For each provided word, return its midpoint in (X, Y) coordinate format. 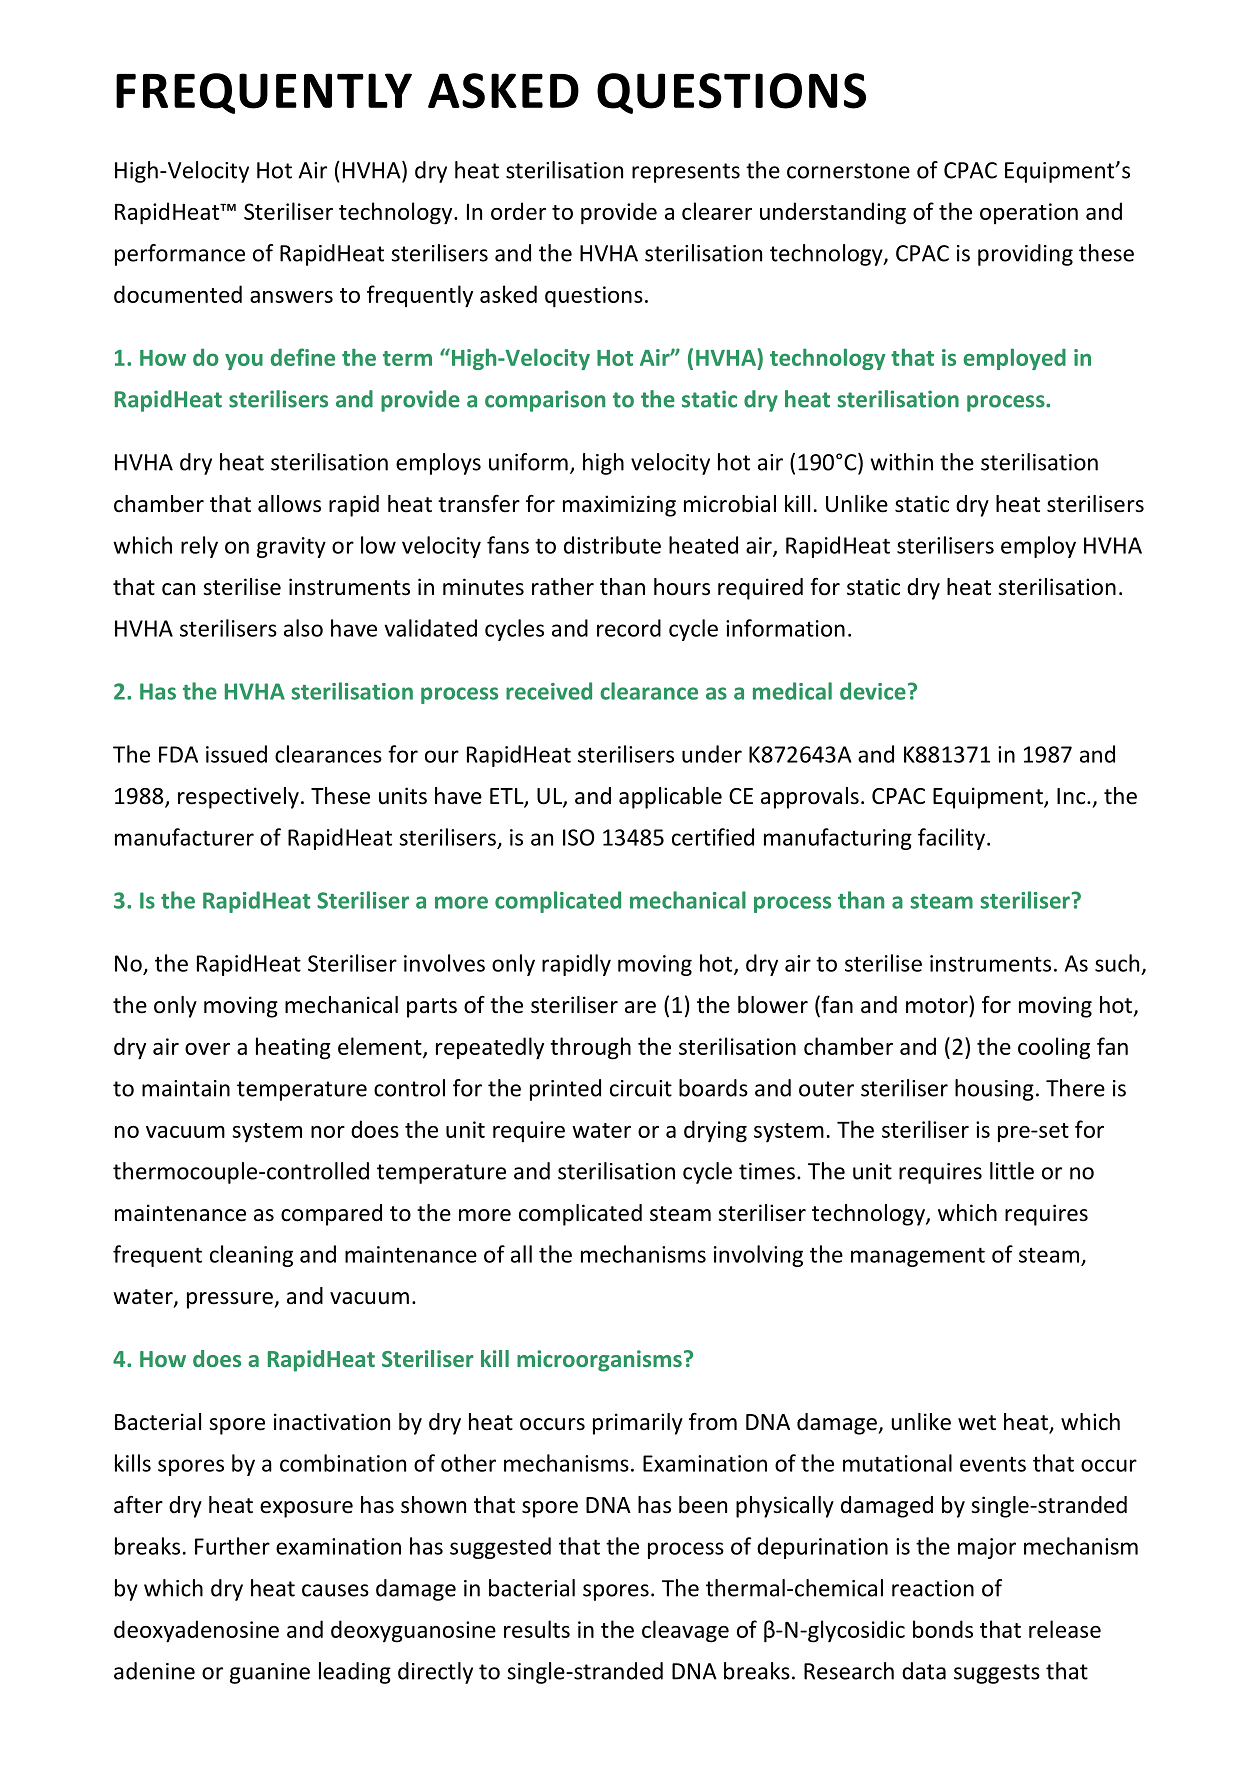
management (918, 1257)
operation (1029, 214)
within (901, 462)
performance (180, 255)
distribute (612, 545)
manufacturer (184, 837)
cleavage (685, 1631)
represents (686, 173)
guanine (270, 1673)
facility (953, 839)
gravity (291, 547)
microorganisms (599, 1361)
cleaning (251, 1256)
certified (713, 837)
